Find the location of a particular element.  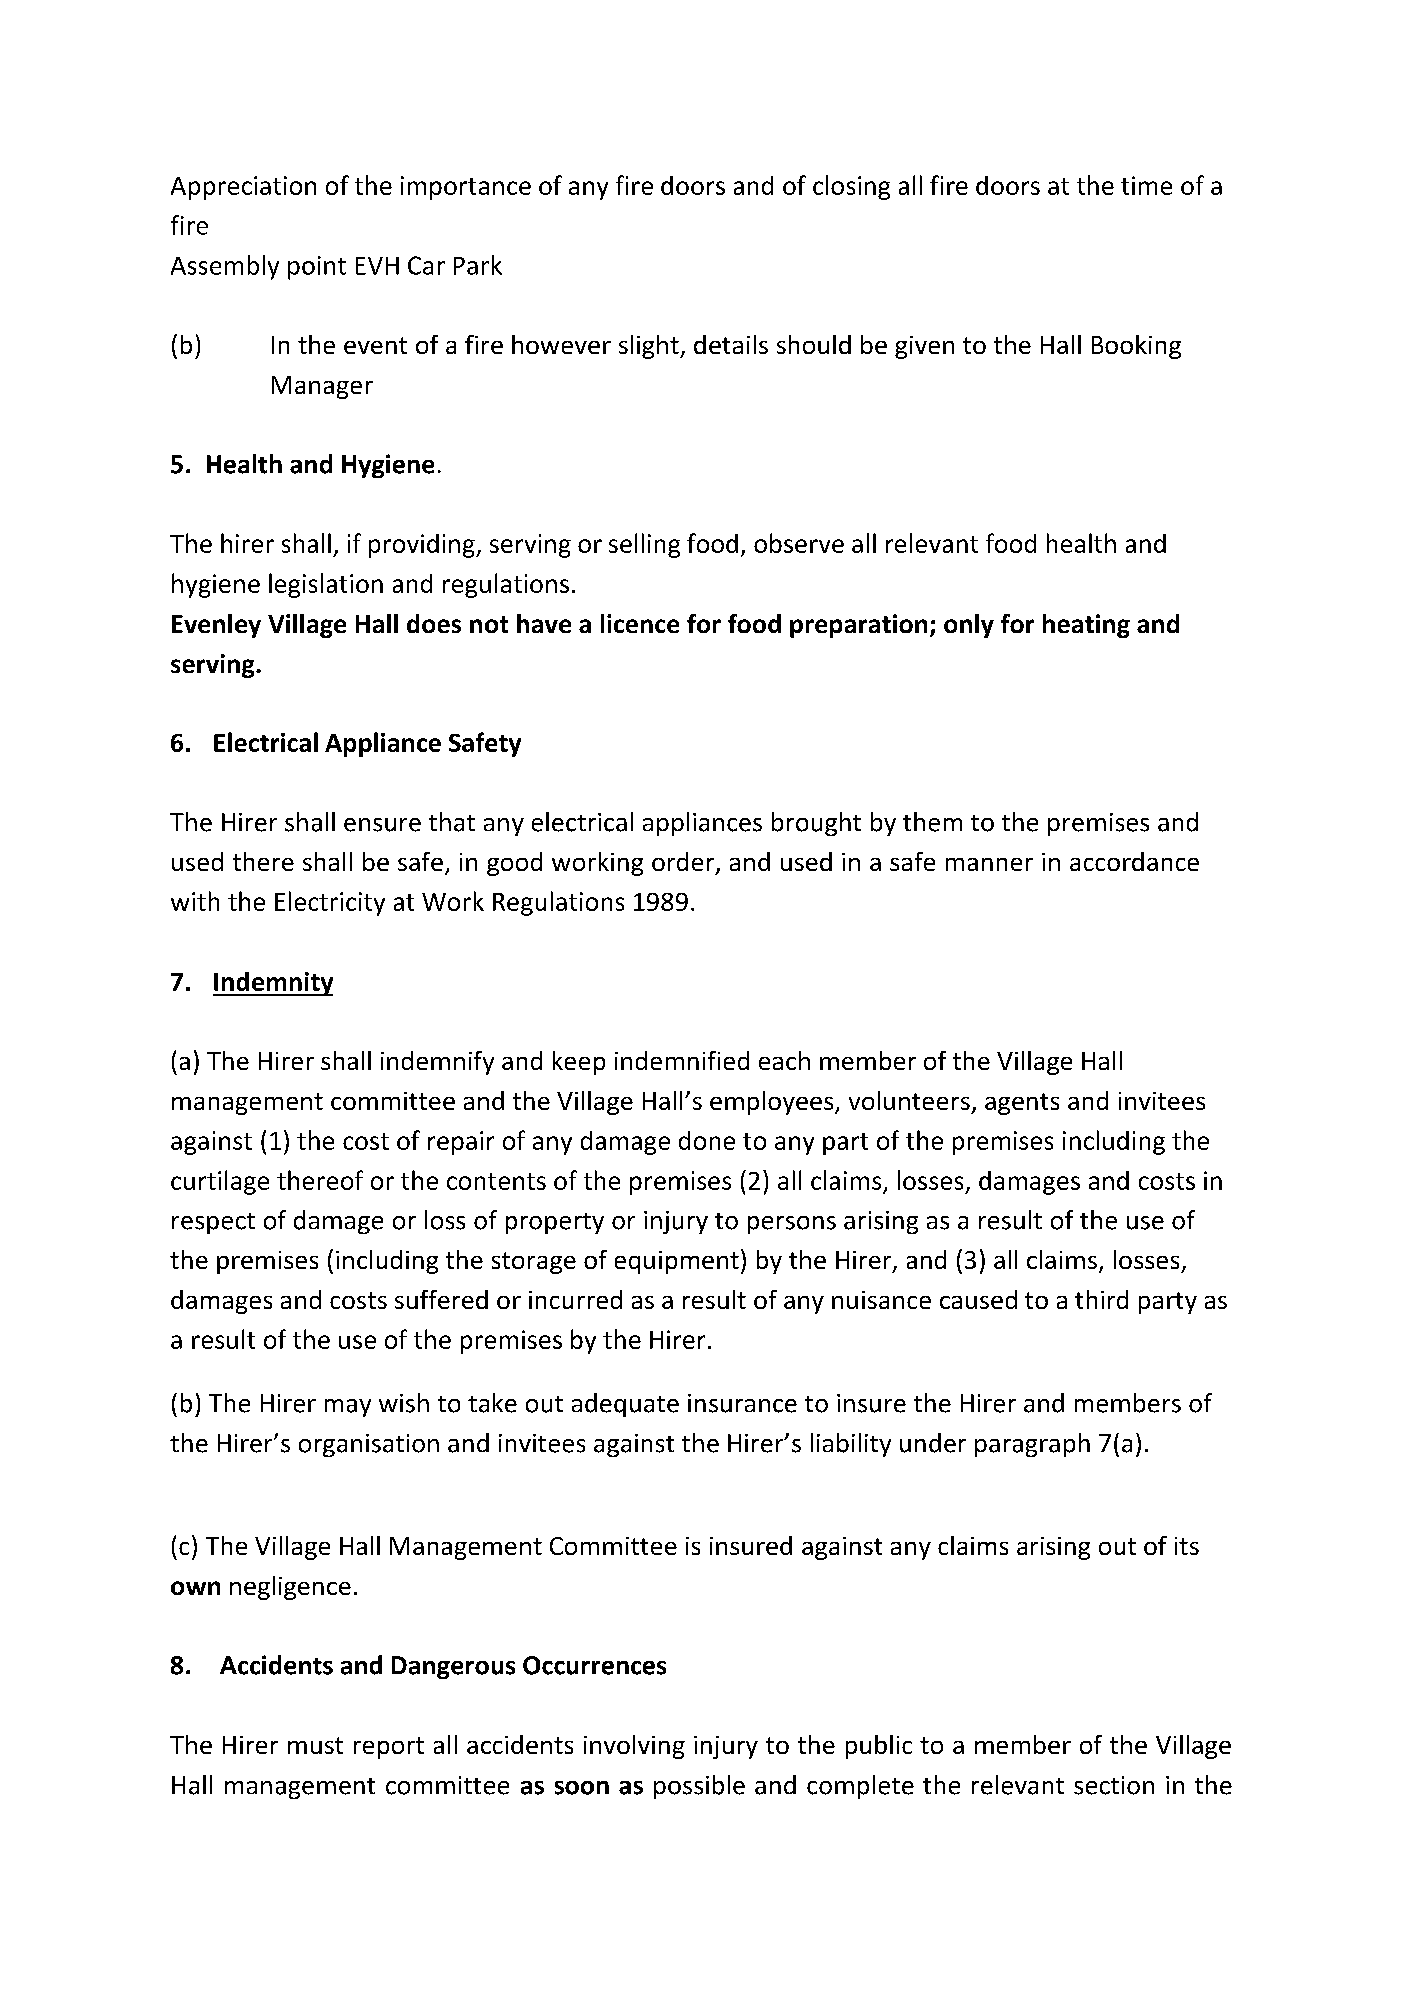

indemnified is located at coordinates (682, 1060).
